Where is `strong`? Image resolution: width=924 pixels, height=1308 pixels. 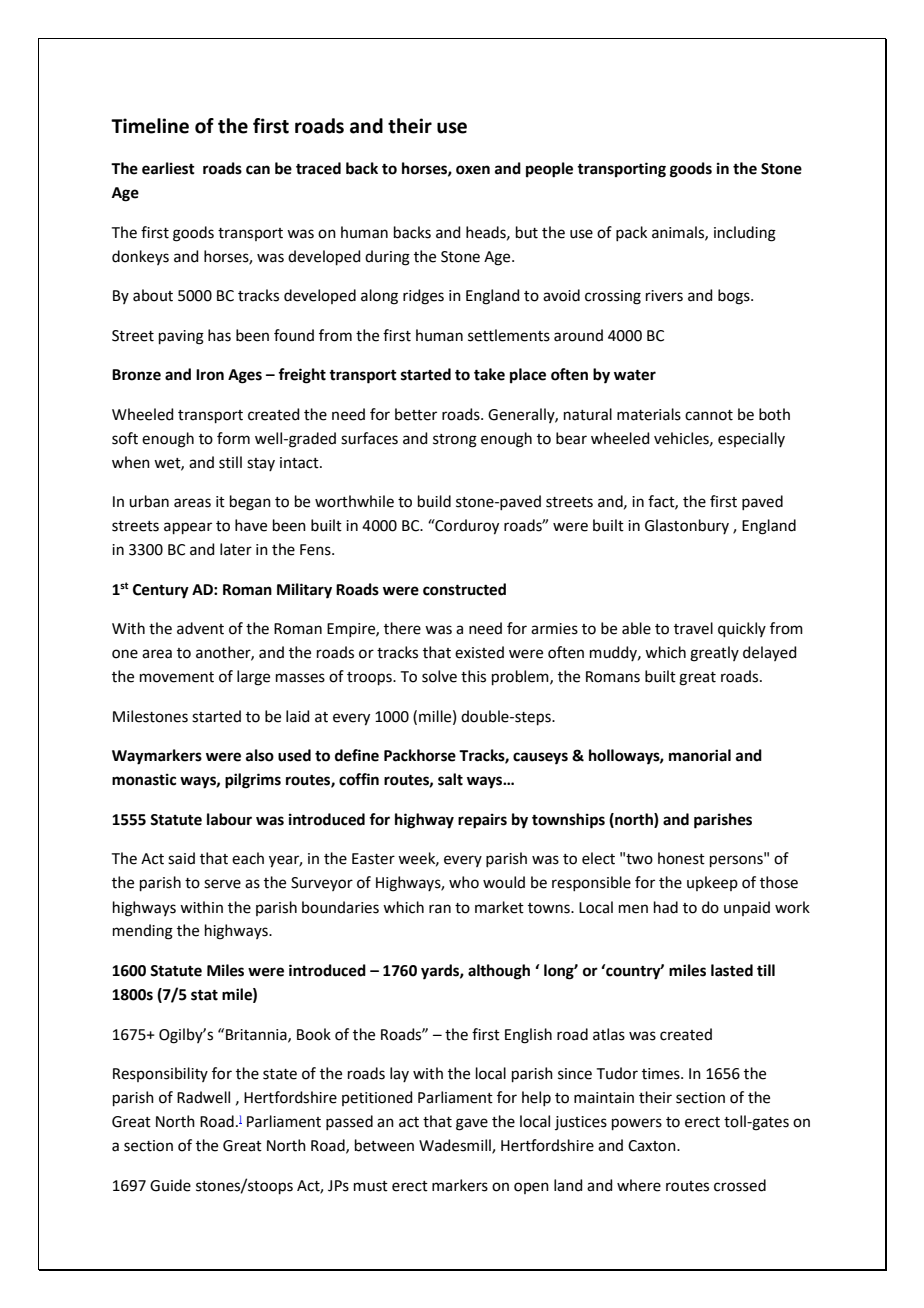 strong is located at coordinates (455, 441).
